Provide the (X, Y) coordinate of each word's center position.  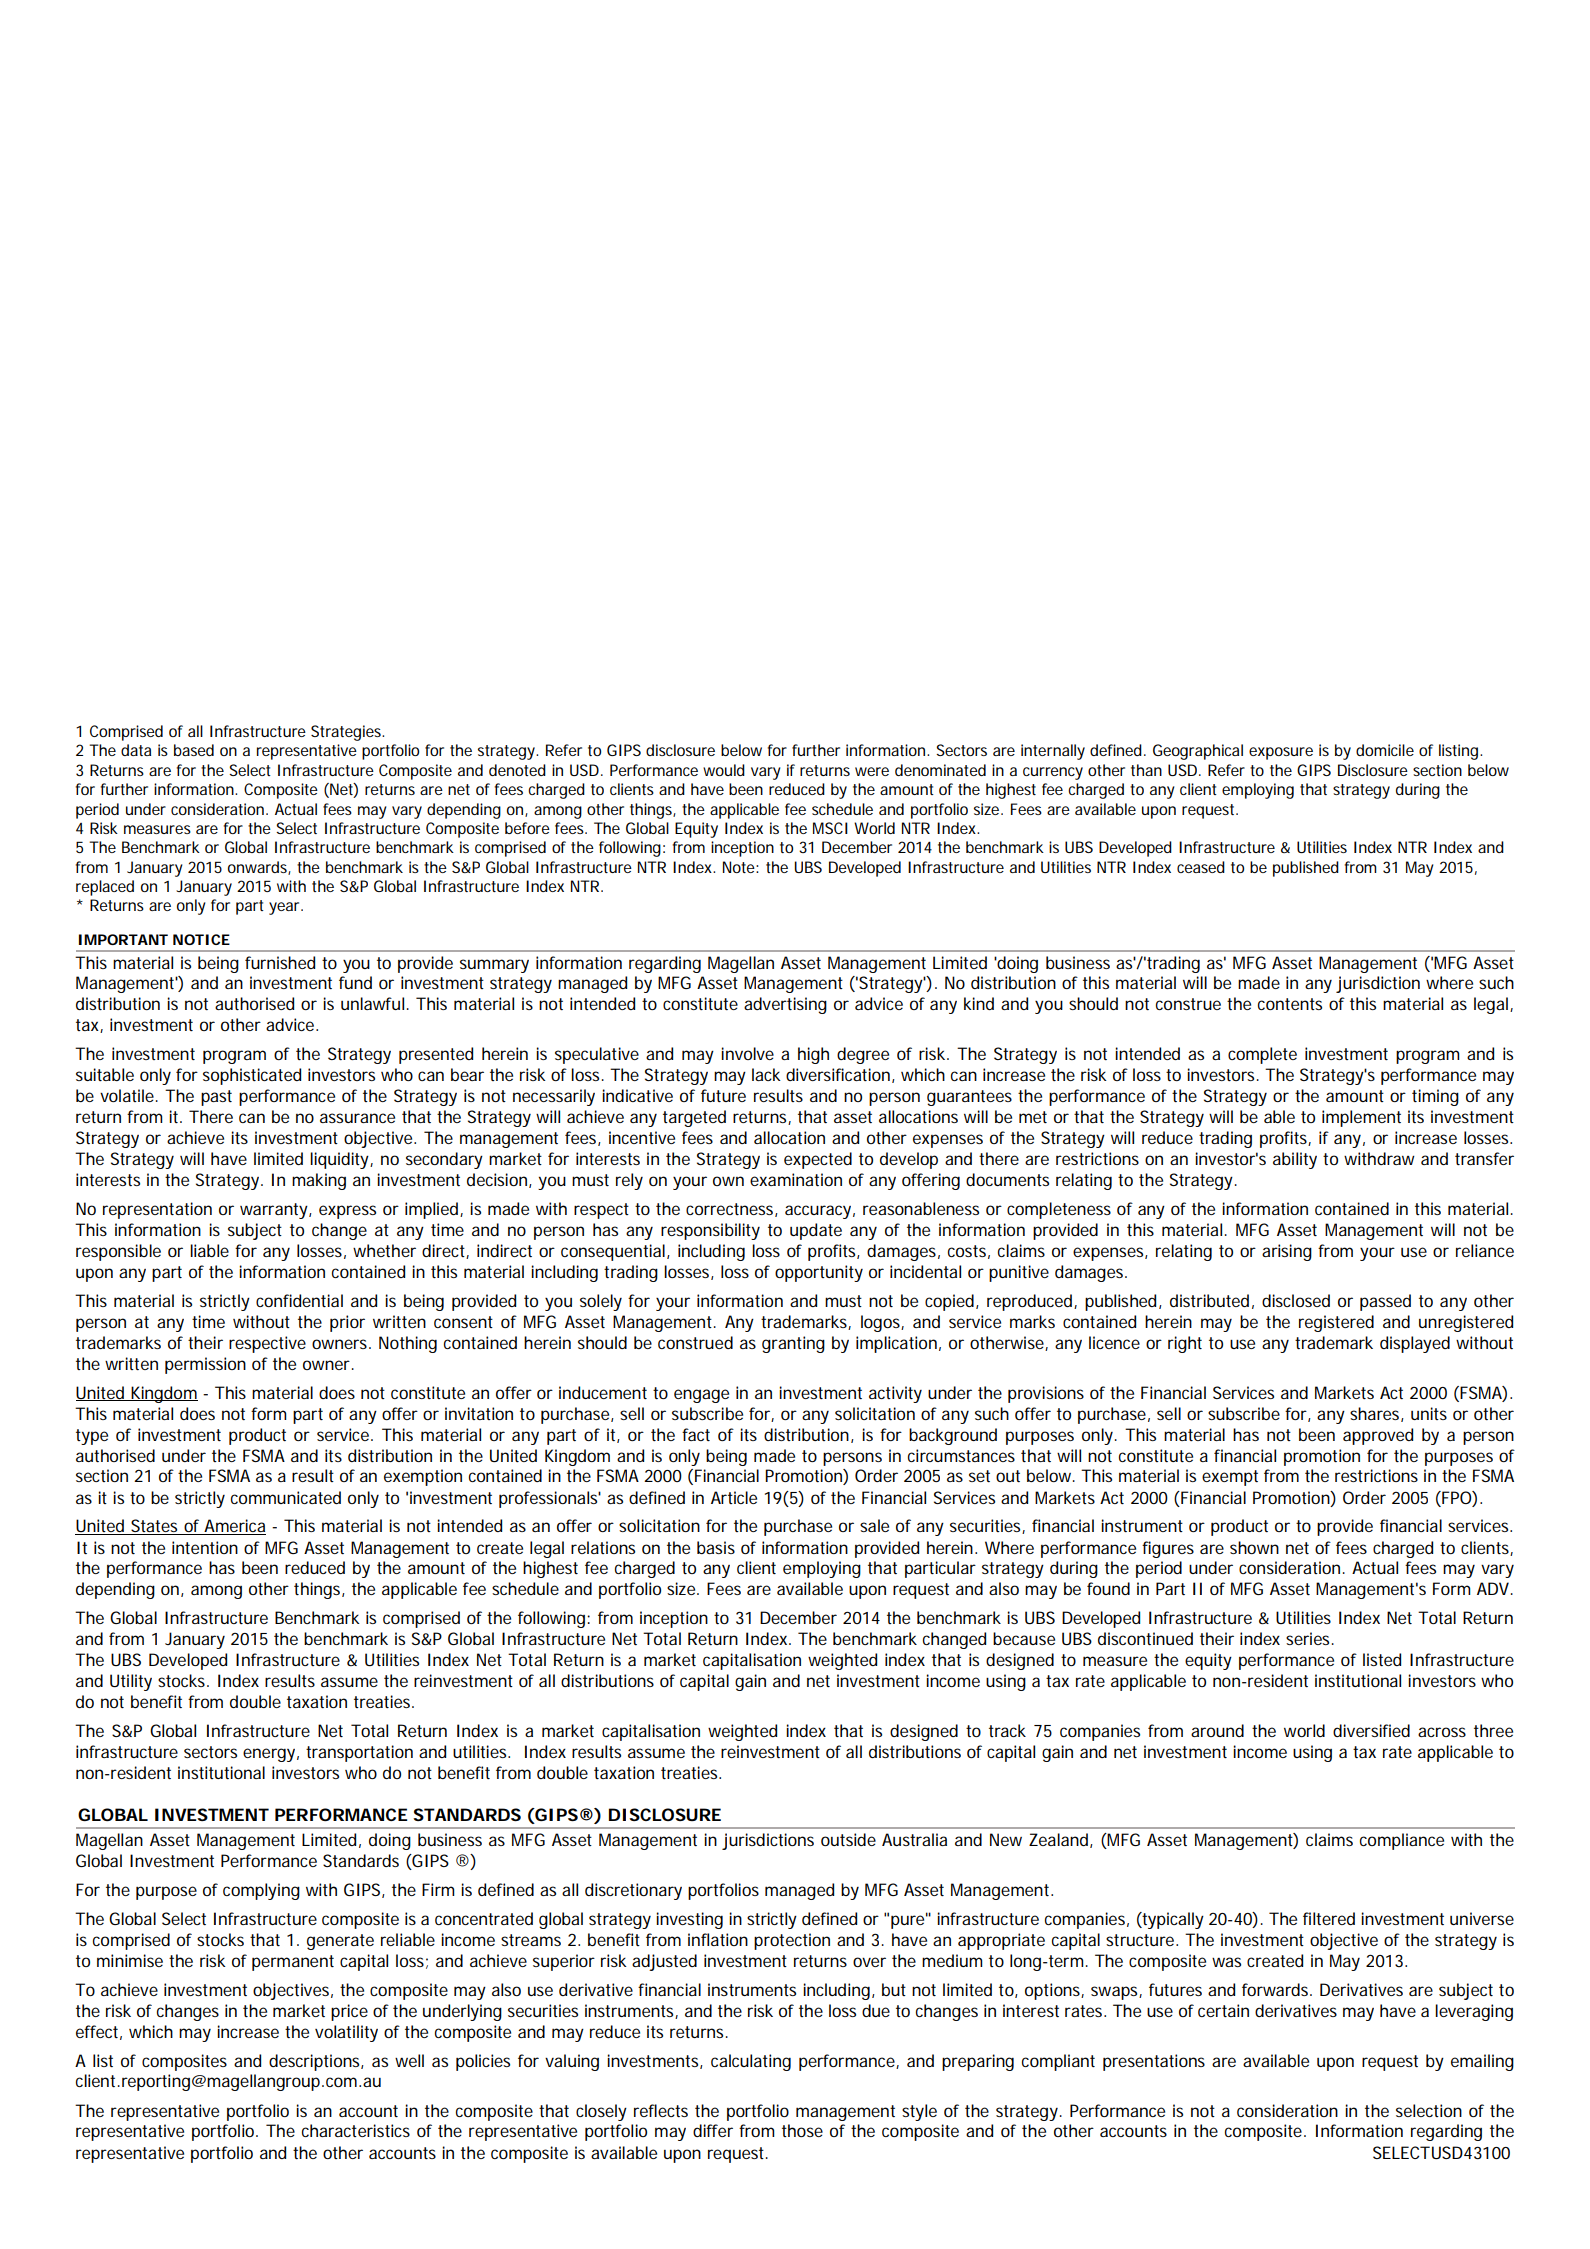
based (194, 750)
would (724, 770)
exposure (1281, 753)
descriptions (316, 2062)
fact (696, 1434)
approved (1378, 1436)
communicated (286, 1497)
